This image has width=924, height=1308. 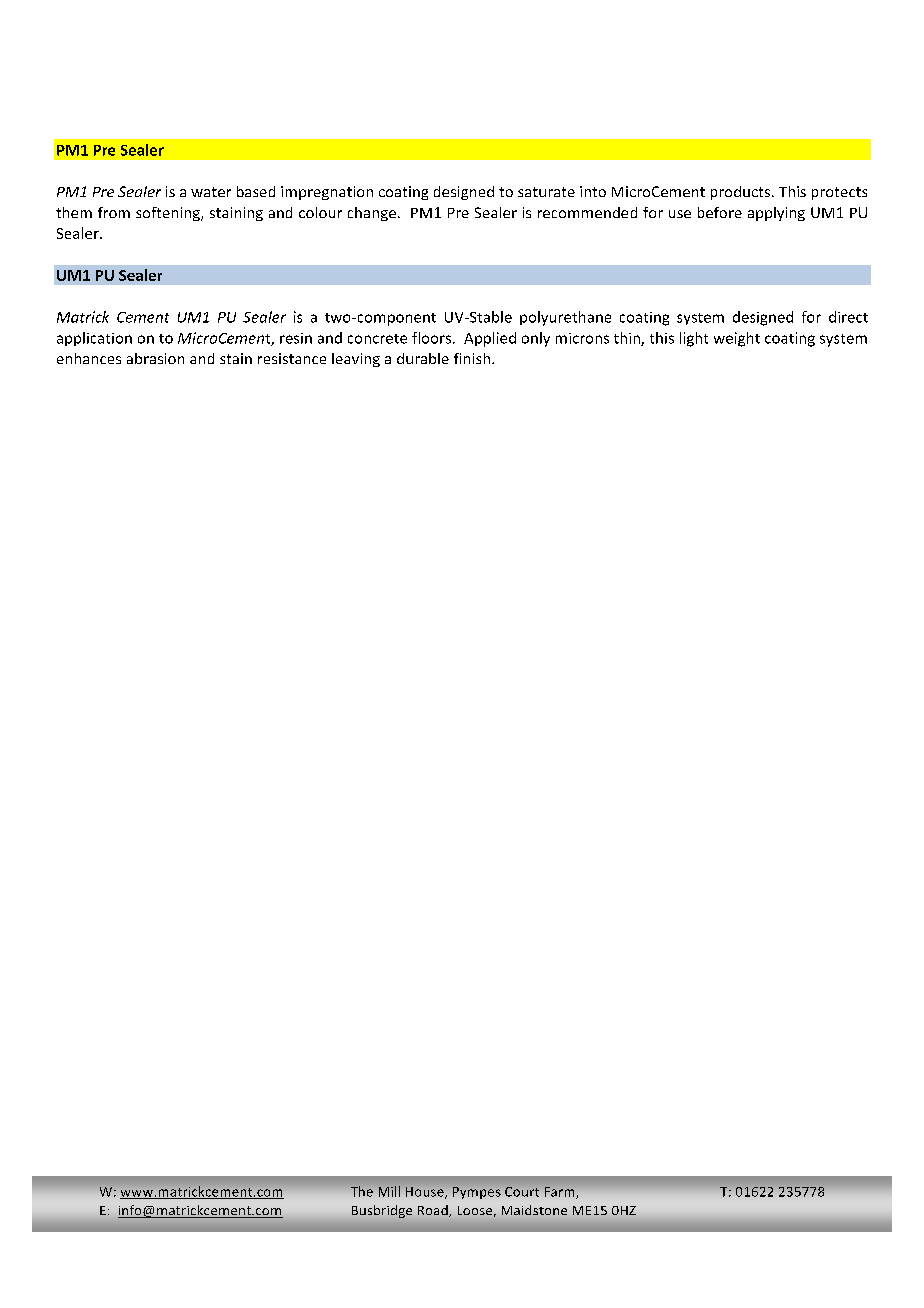 I want to click on Farm, so click(x=561, y=1193).
